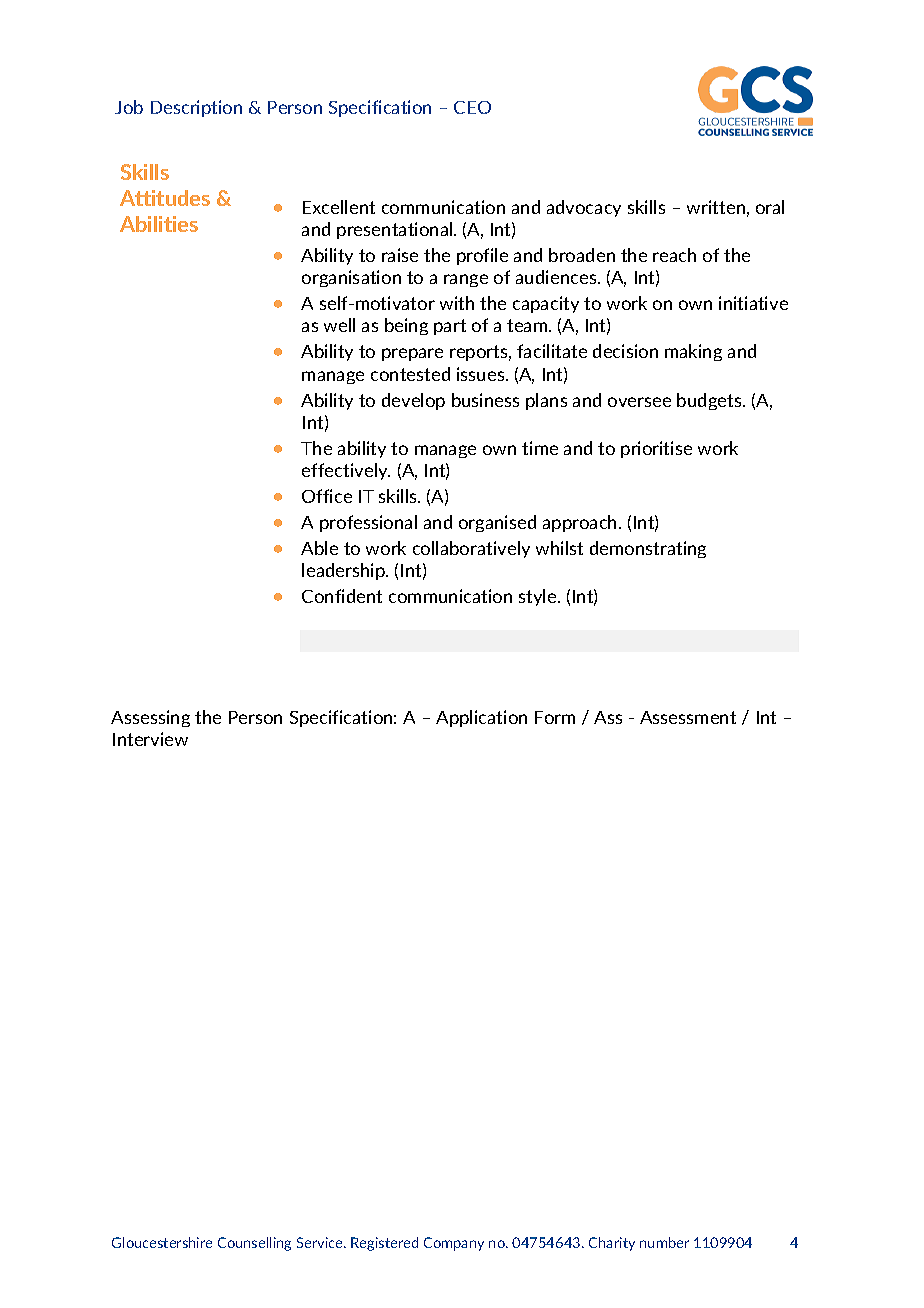  Describe the element at coordinates (688, 717) in the image. I see `Assessment` at that location.
